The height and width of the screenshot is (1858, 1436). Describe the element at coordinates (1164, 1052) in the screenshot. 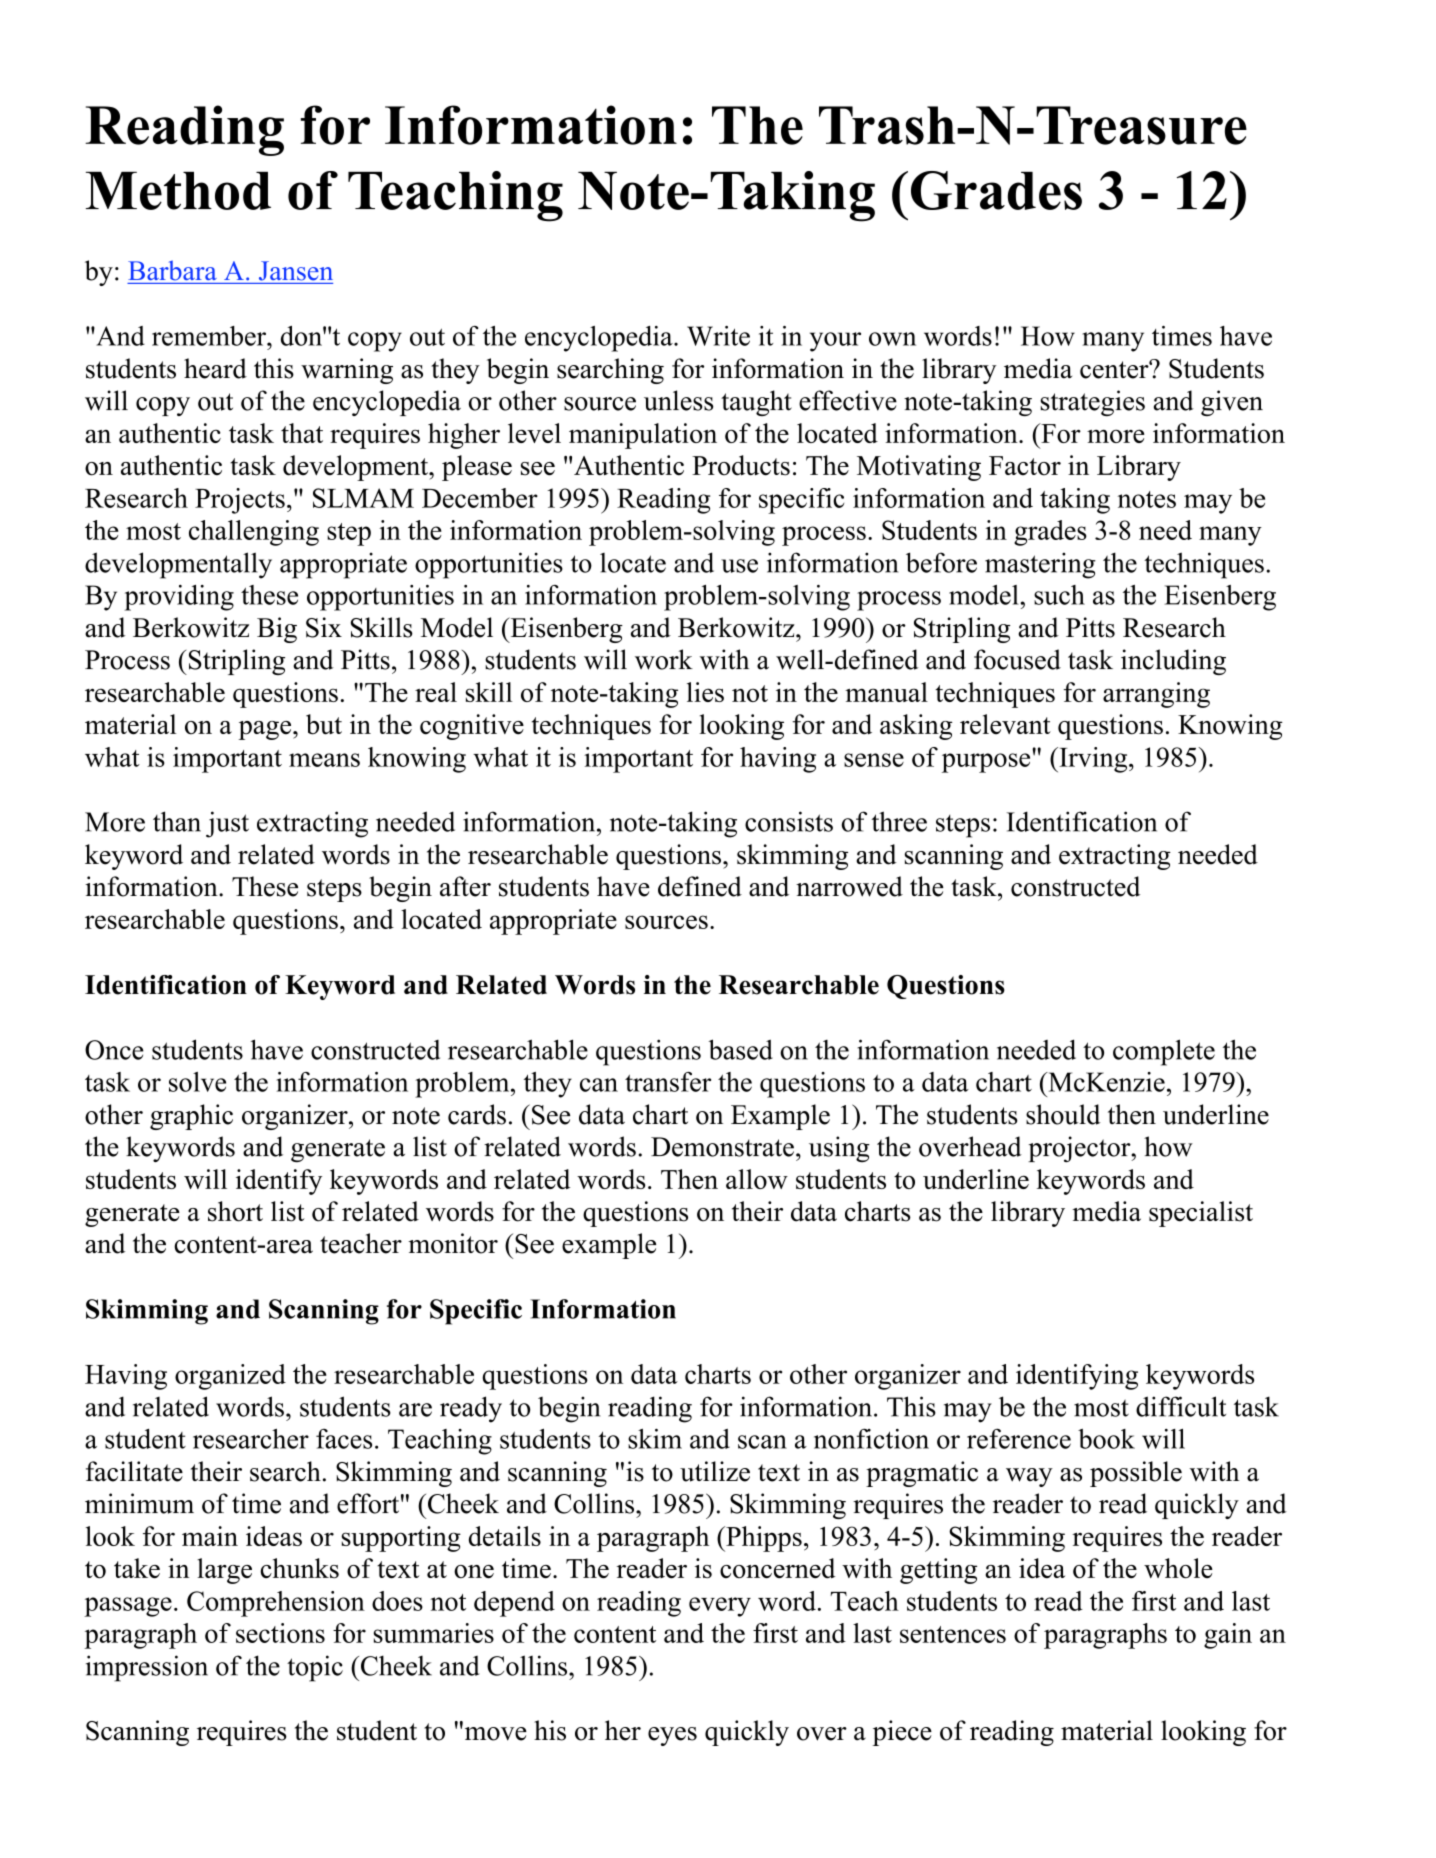

I see `complete` at that location.
